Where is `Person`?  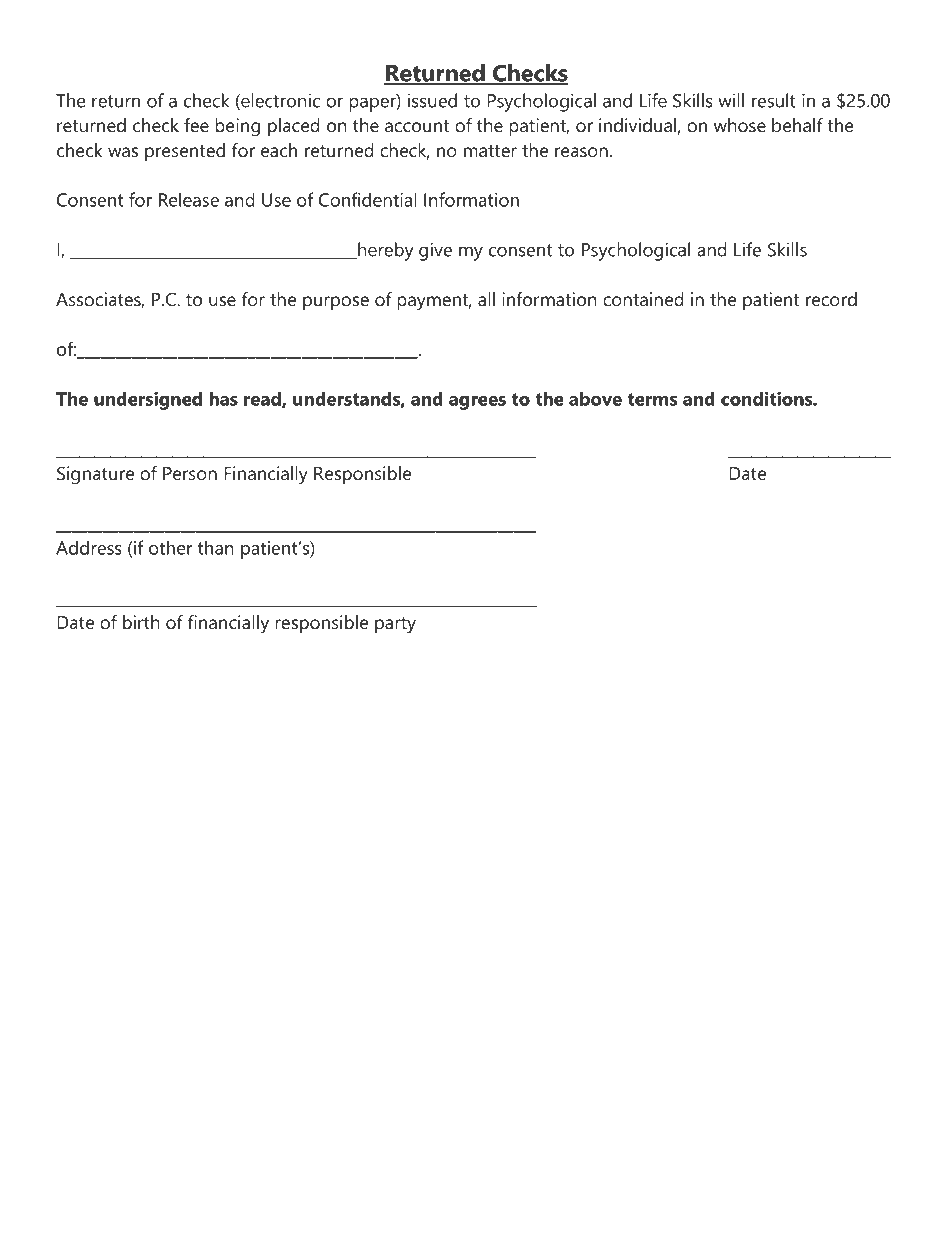
Person is located at coordinates (190, 474).
